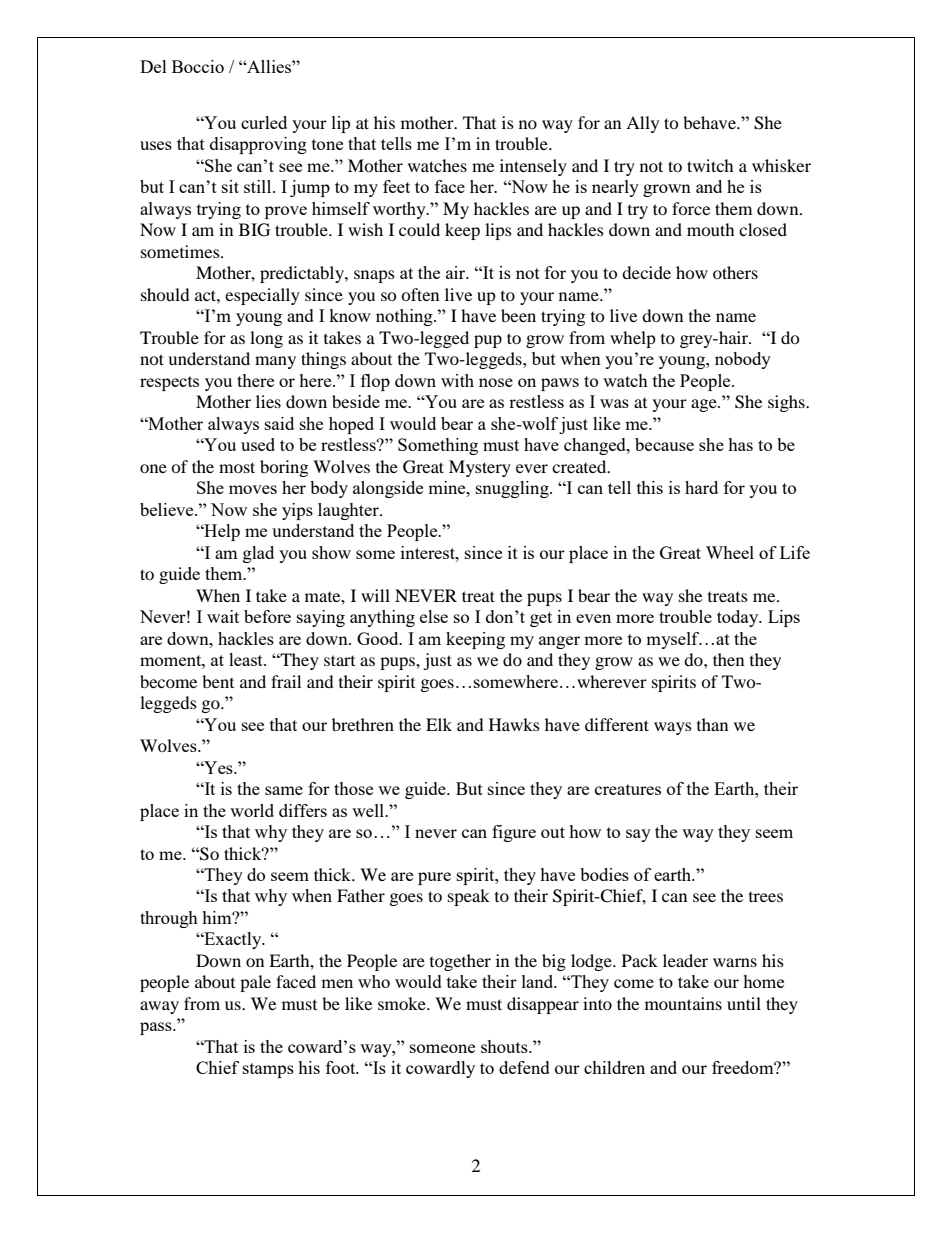 The width and height of the screenshot is (952, 1233). What do you see at coordinates (533, 167) in the screenshot?
I see `intensely` at bounding box center [533, 167].
